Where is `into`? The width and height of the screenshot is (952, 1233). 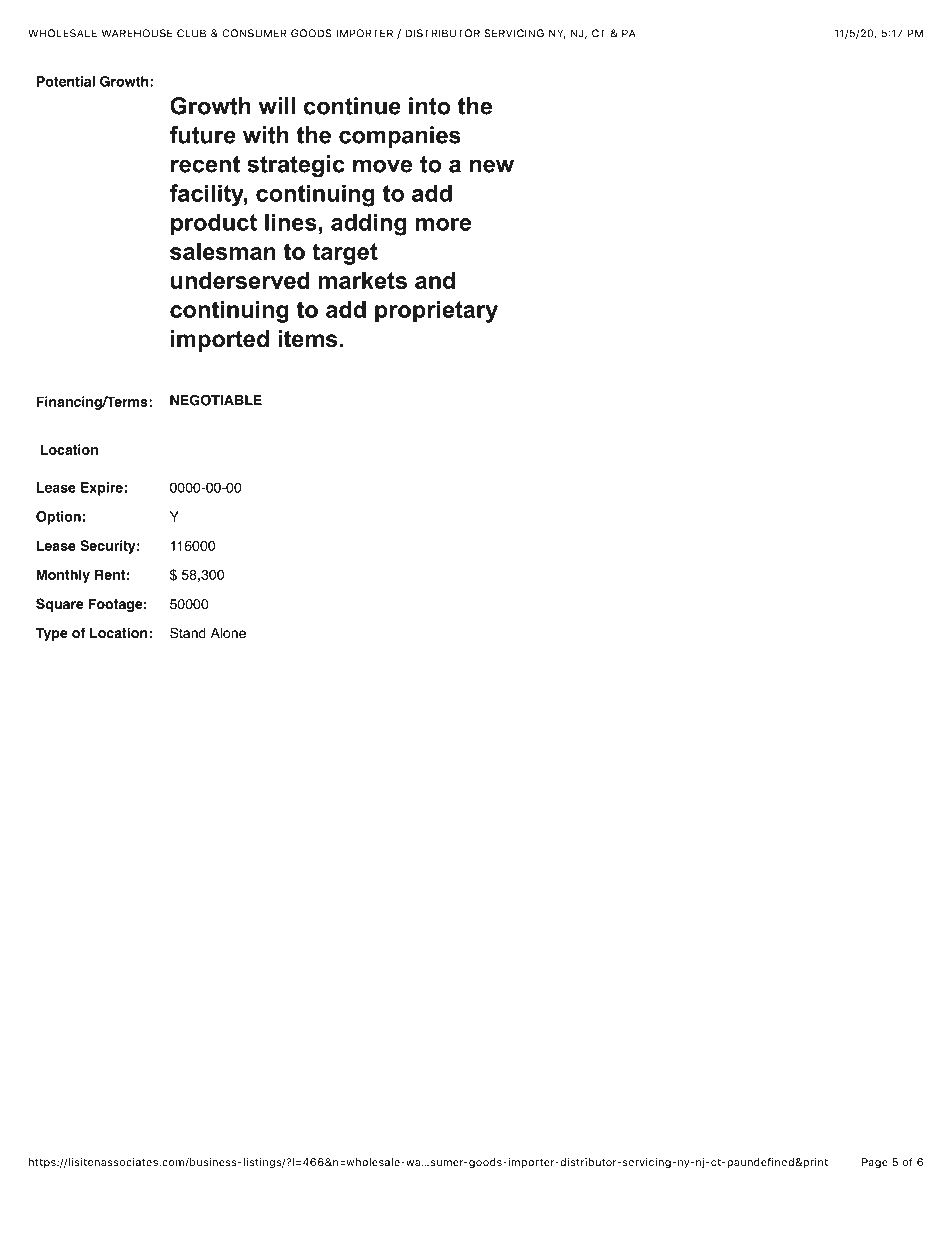 into is located at coordinates (430, 106).
